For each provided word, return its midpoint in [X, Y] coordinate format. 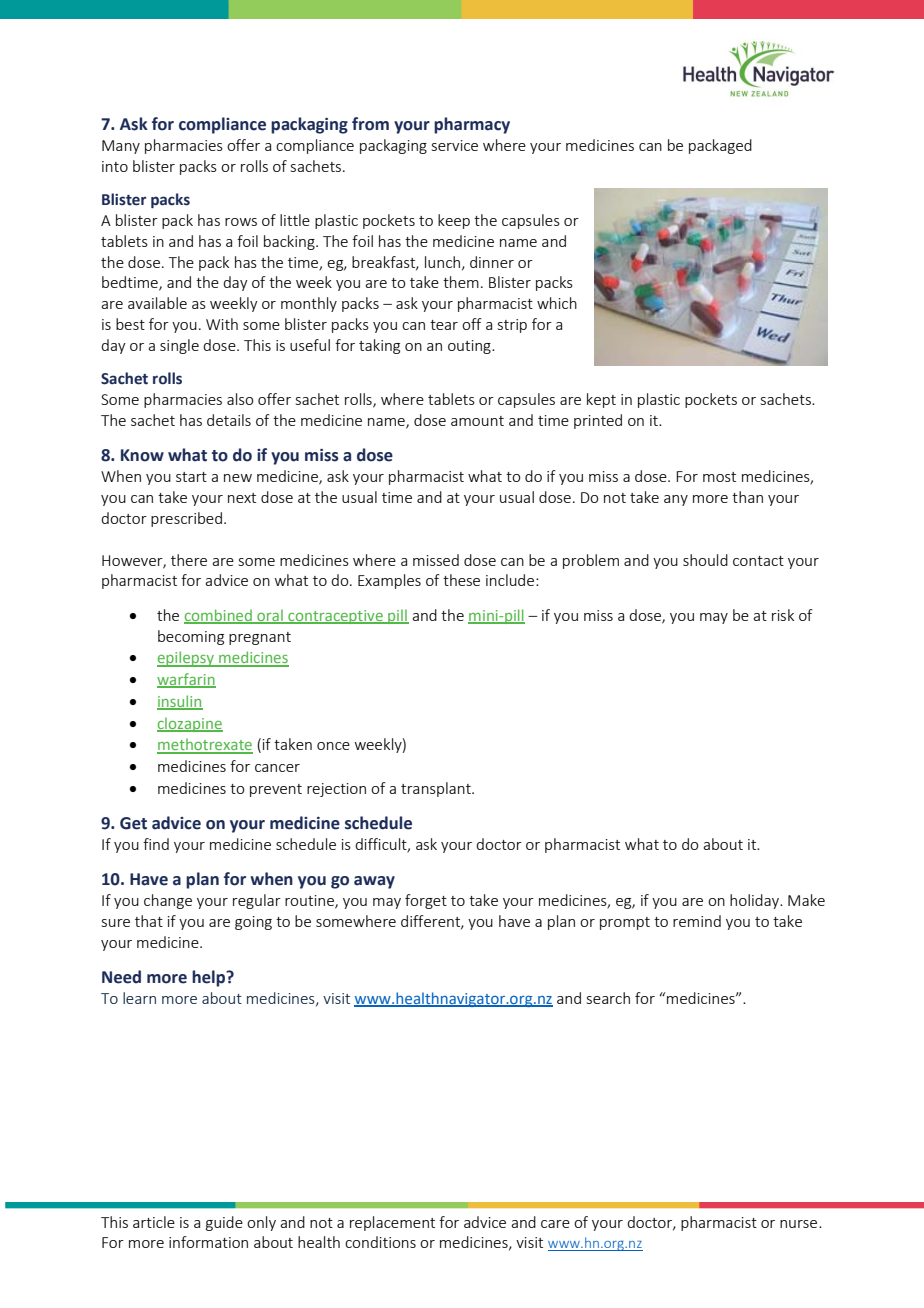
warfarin [186, 680]
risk [783, 615]
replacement [392, 1223]
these [461, 580]
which [557, 303]
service [455, 145]
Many [121, 147]
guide [224, 1223]
